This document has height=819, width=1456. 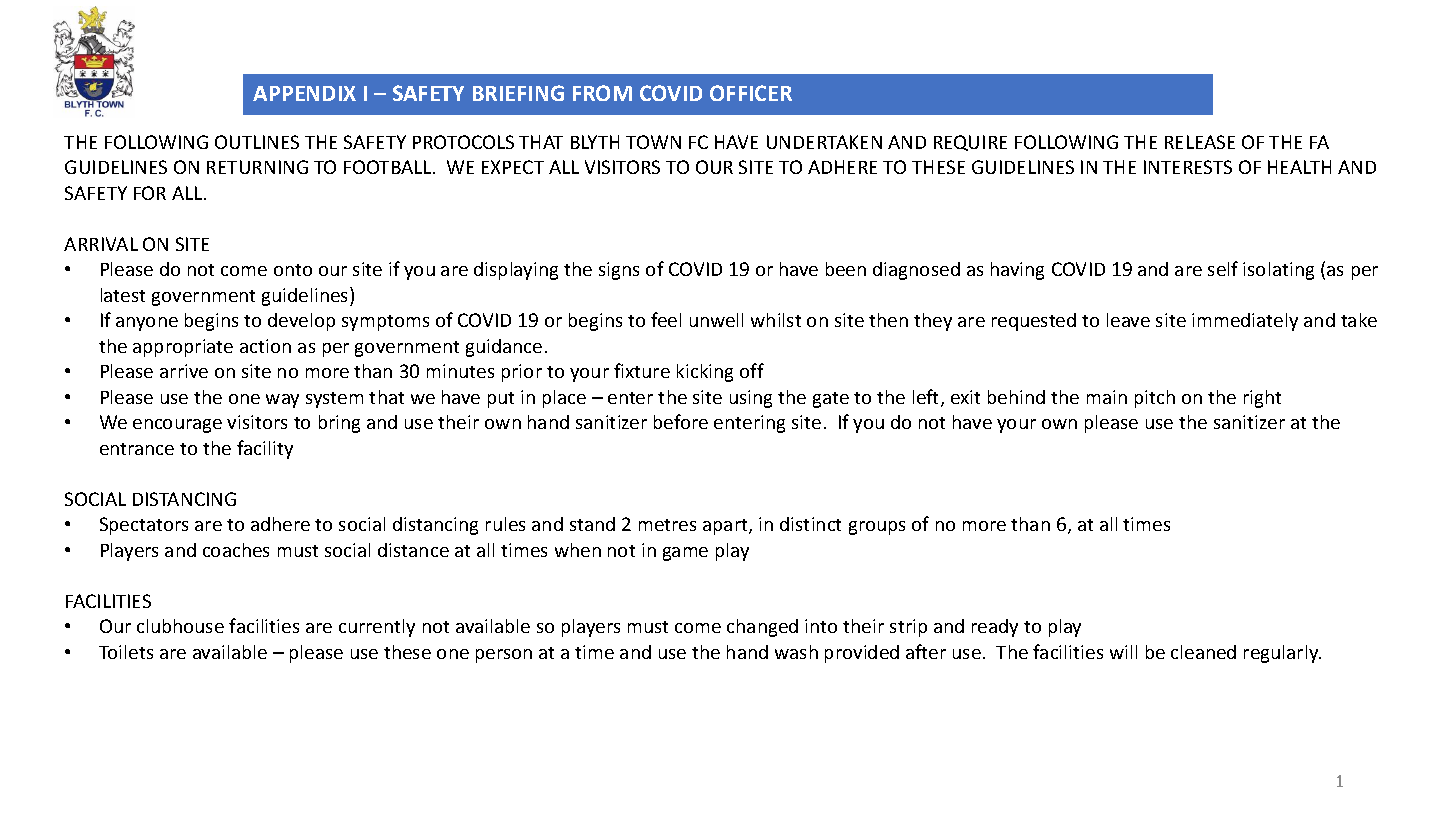 What do you see at coordinates (144, 526) in the document?
I see `Spectators` at bounding box center [144, 526].
